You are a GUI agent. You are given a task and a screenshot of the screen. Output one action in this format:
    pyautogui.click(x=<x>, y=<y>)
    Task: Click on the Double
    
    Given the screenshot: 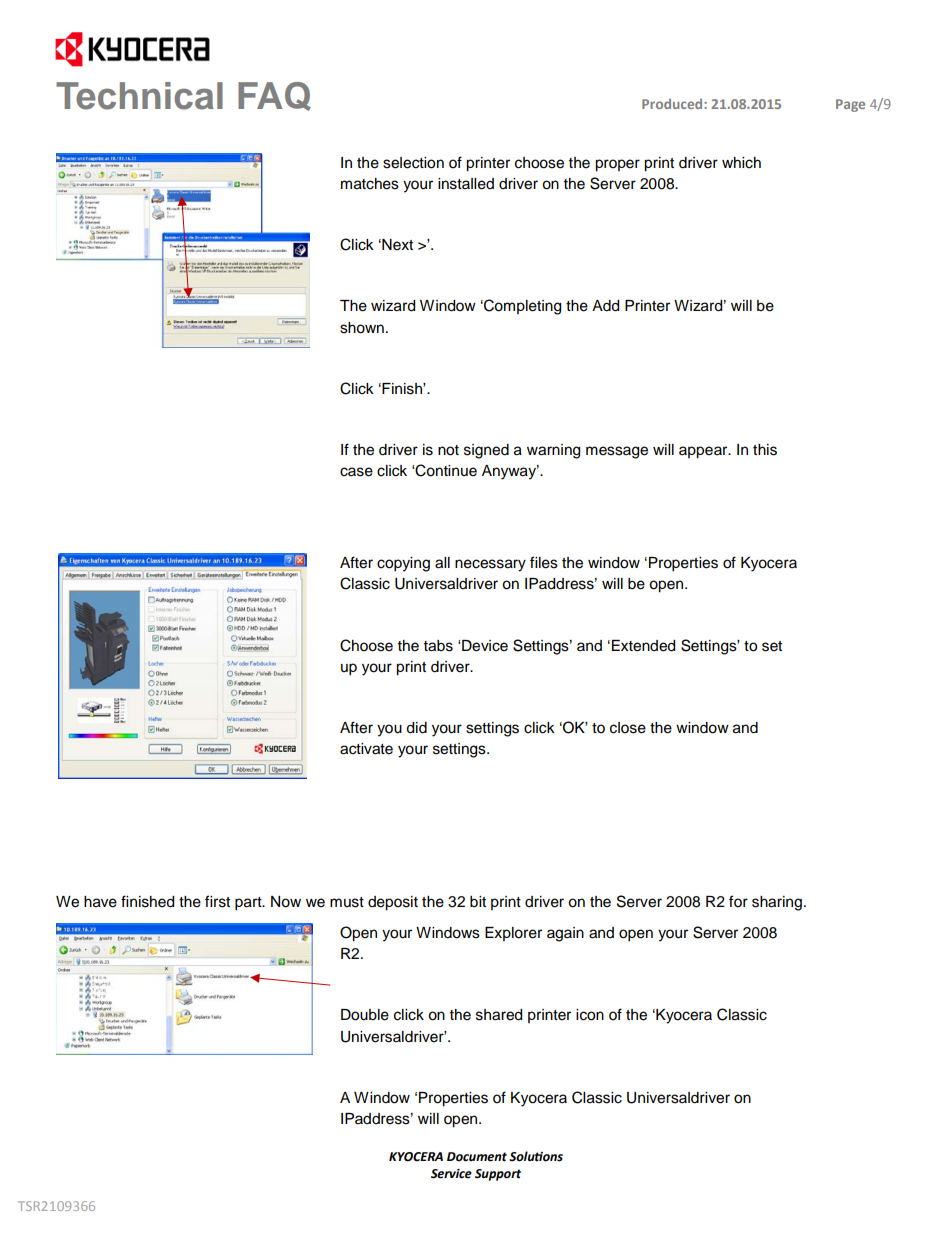 What is the action you would take?
    pyautogui.click(x=365, y=1015)
